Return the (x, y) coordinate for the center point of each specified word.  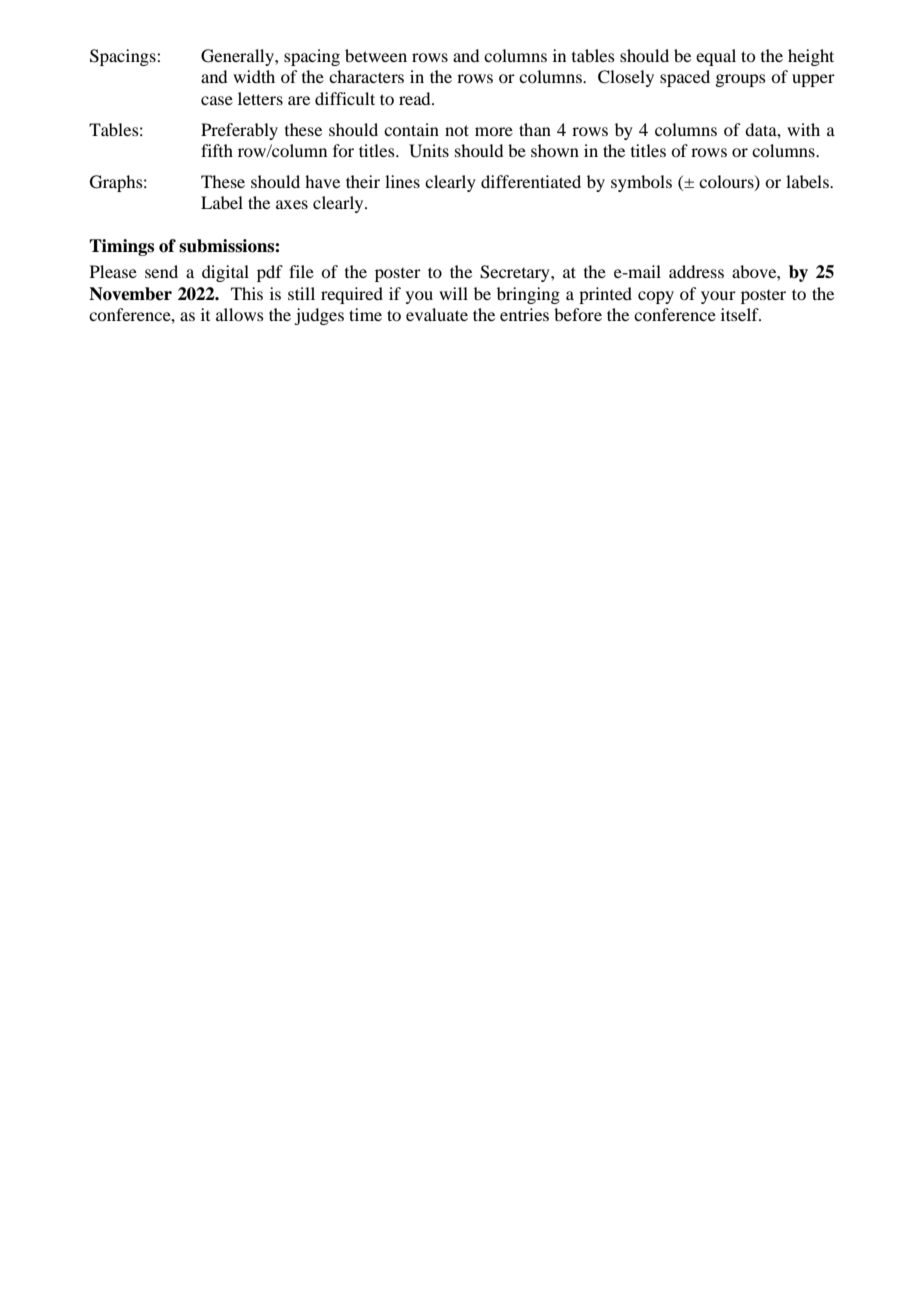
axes (292, 204)
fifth (217, 150)
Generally (238, 57)
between (376, 55)
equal (716, 57)
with (803, 129)
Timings (121, 247)
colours (727, 182)
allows (240, 314)
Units (429, 151)
